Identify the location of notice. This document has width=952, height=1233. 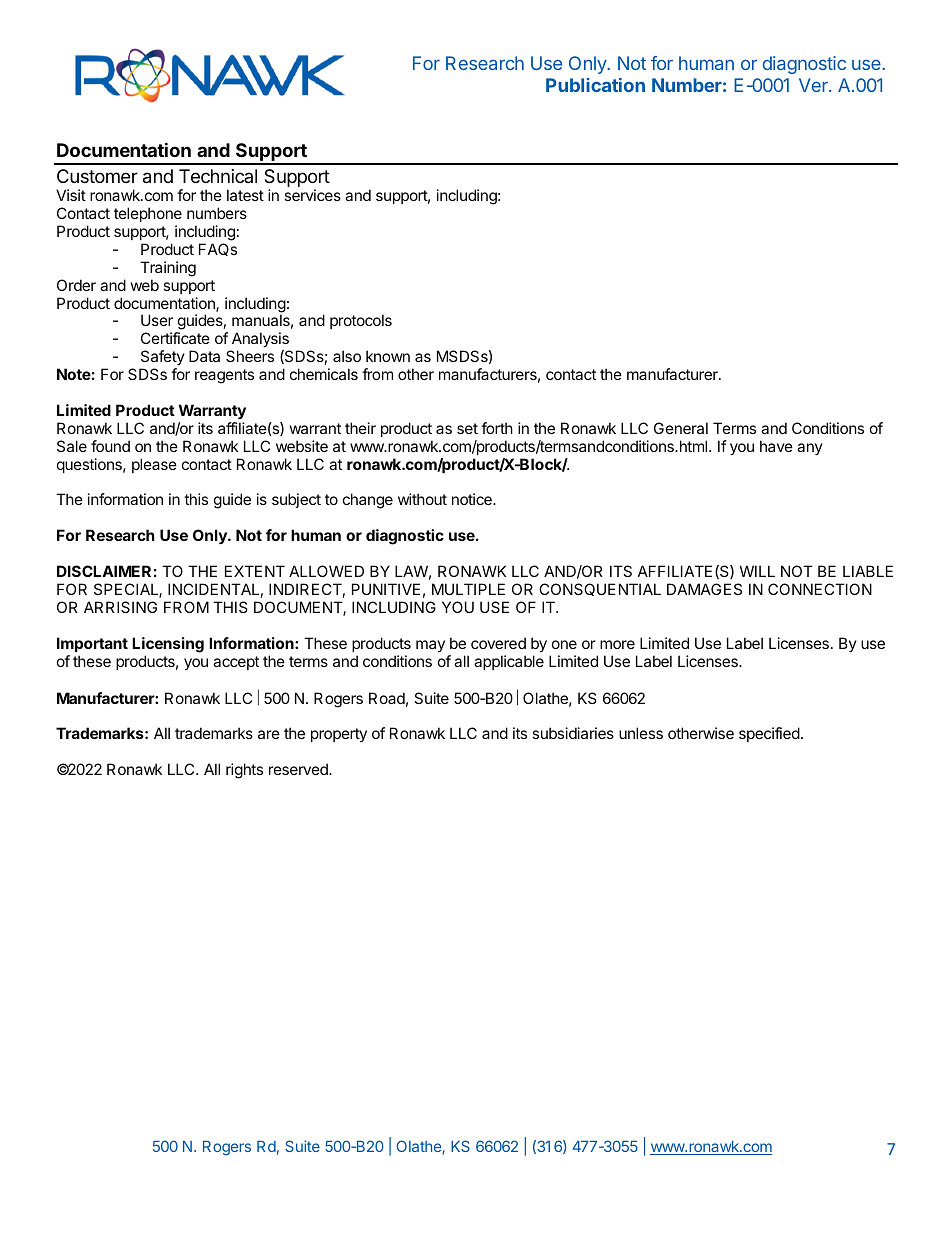
(473, 499).
